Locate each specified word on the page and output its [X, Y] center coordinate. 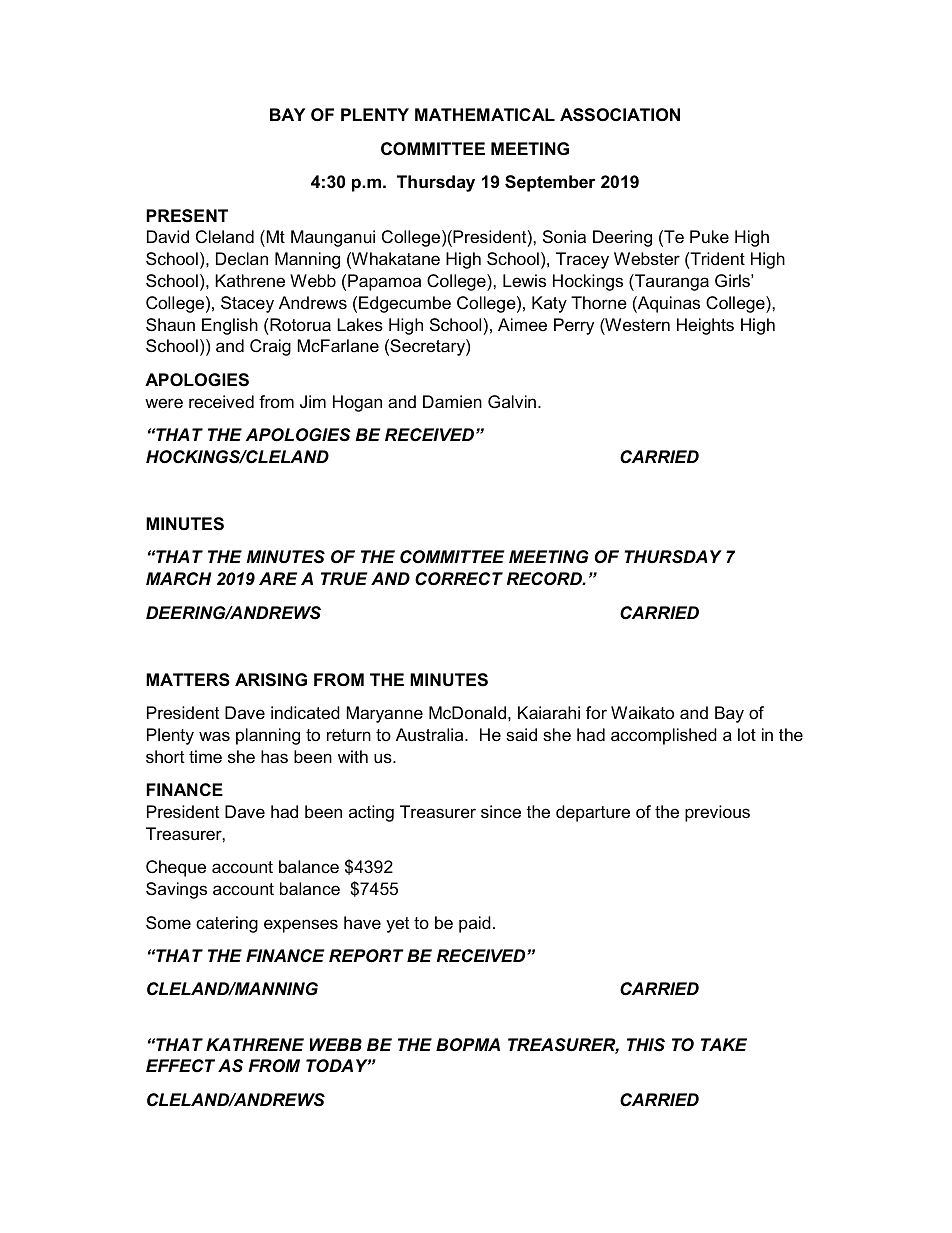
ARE [278, 578]
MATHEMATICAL [485, 114]
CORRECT [459, 579]
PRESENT [187, 216]
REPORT [366, 956]
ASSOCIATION [620, 115]
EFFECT [180, 1066]
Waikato [642, 712]
